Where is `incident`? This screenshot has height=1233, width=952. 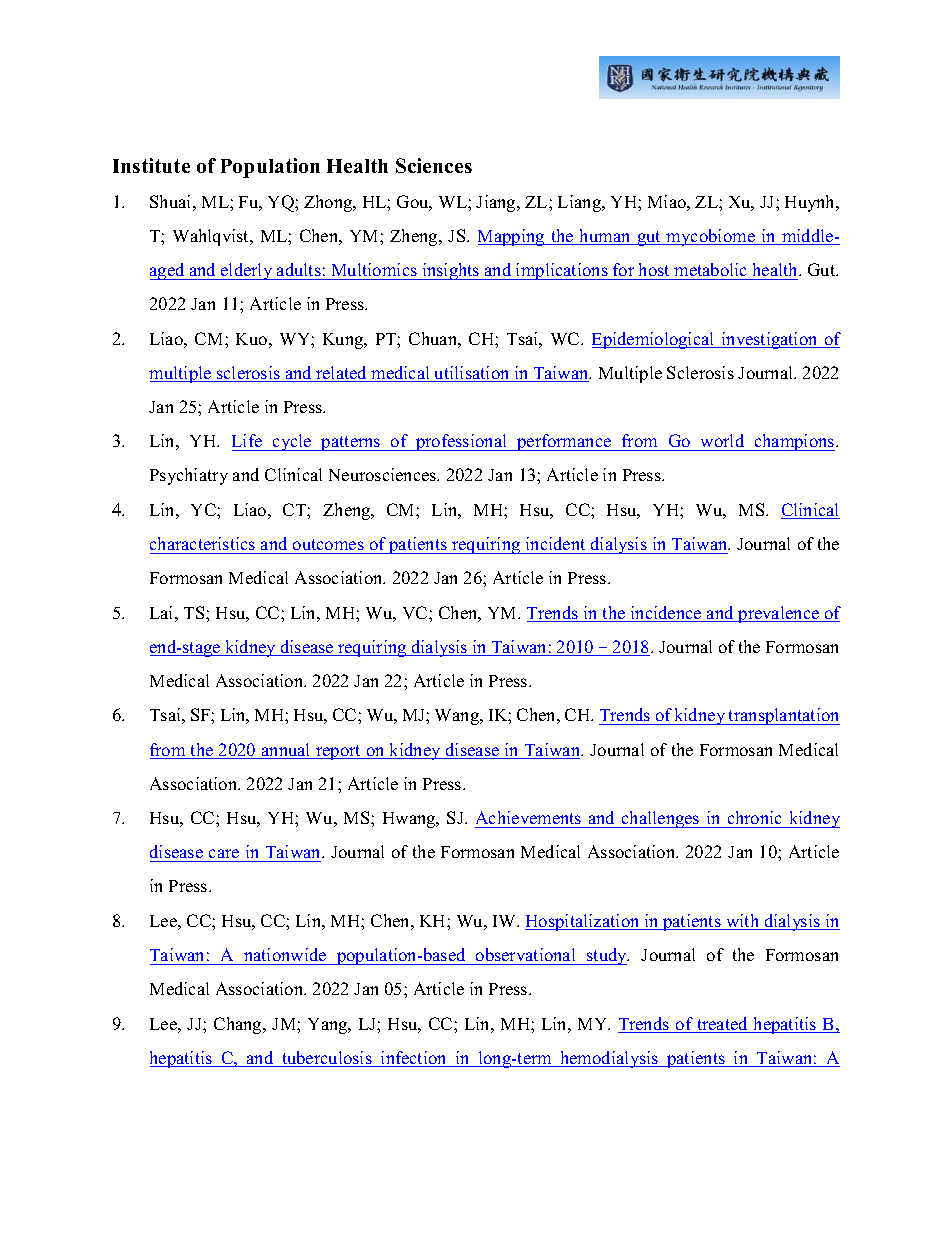
incident is located at coordinates (555, 543).
